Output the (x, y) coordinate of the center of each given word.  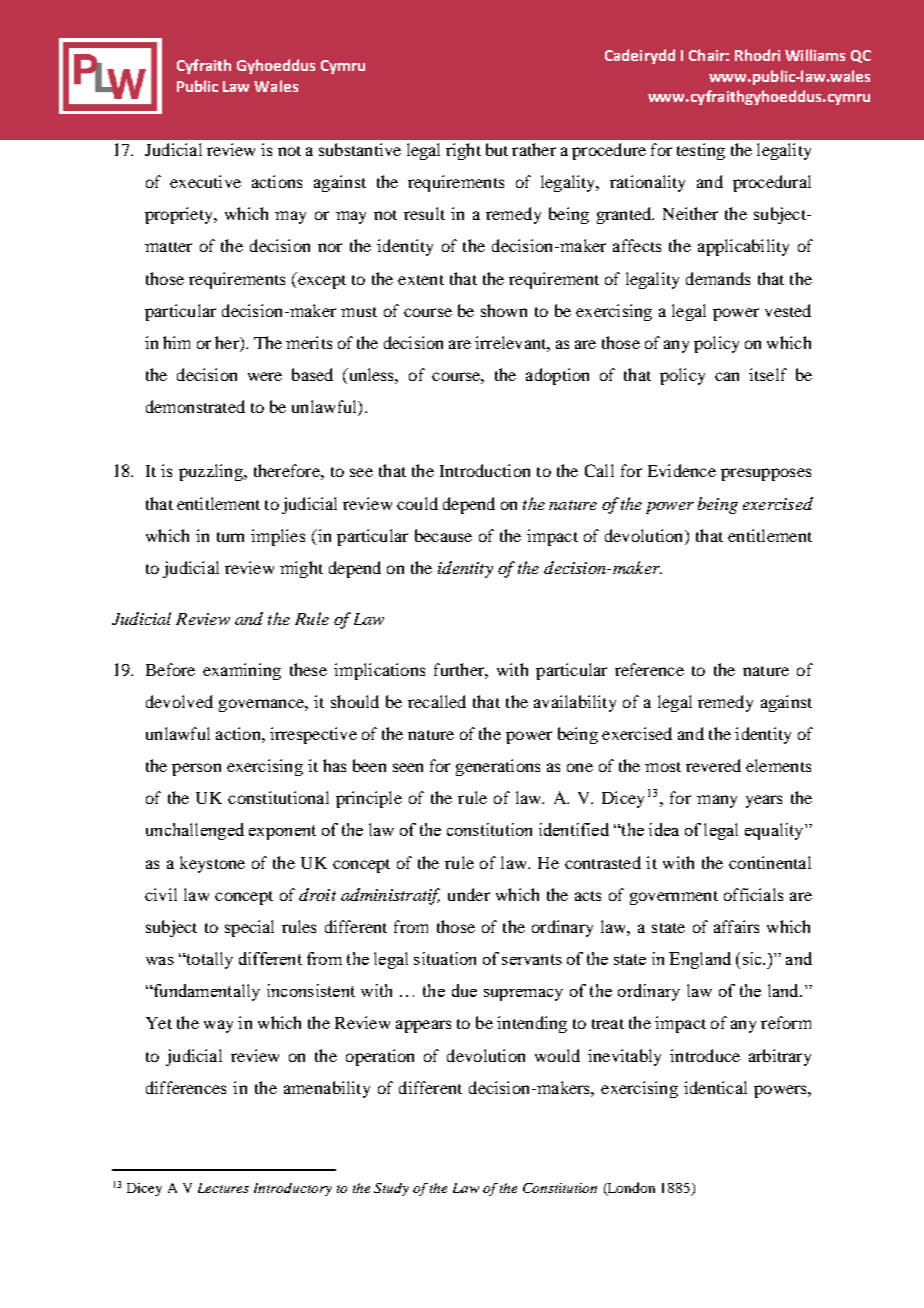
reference (649, 669)
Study (391, 1189)
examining (242, 671)
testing (701, 151)
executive (205, 181)
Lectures (223, 1188)
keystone (212, 864)
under (469, 894)
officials (753, 894)
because (443, 535)
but (497, 149)
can (727, 376)
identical (715, 1087)
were (265, 376)
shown (504, 310)
